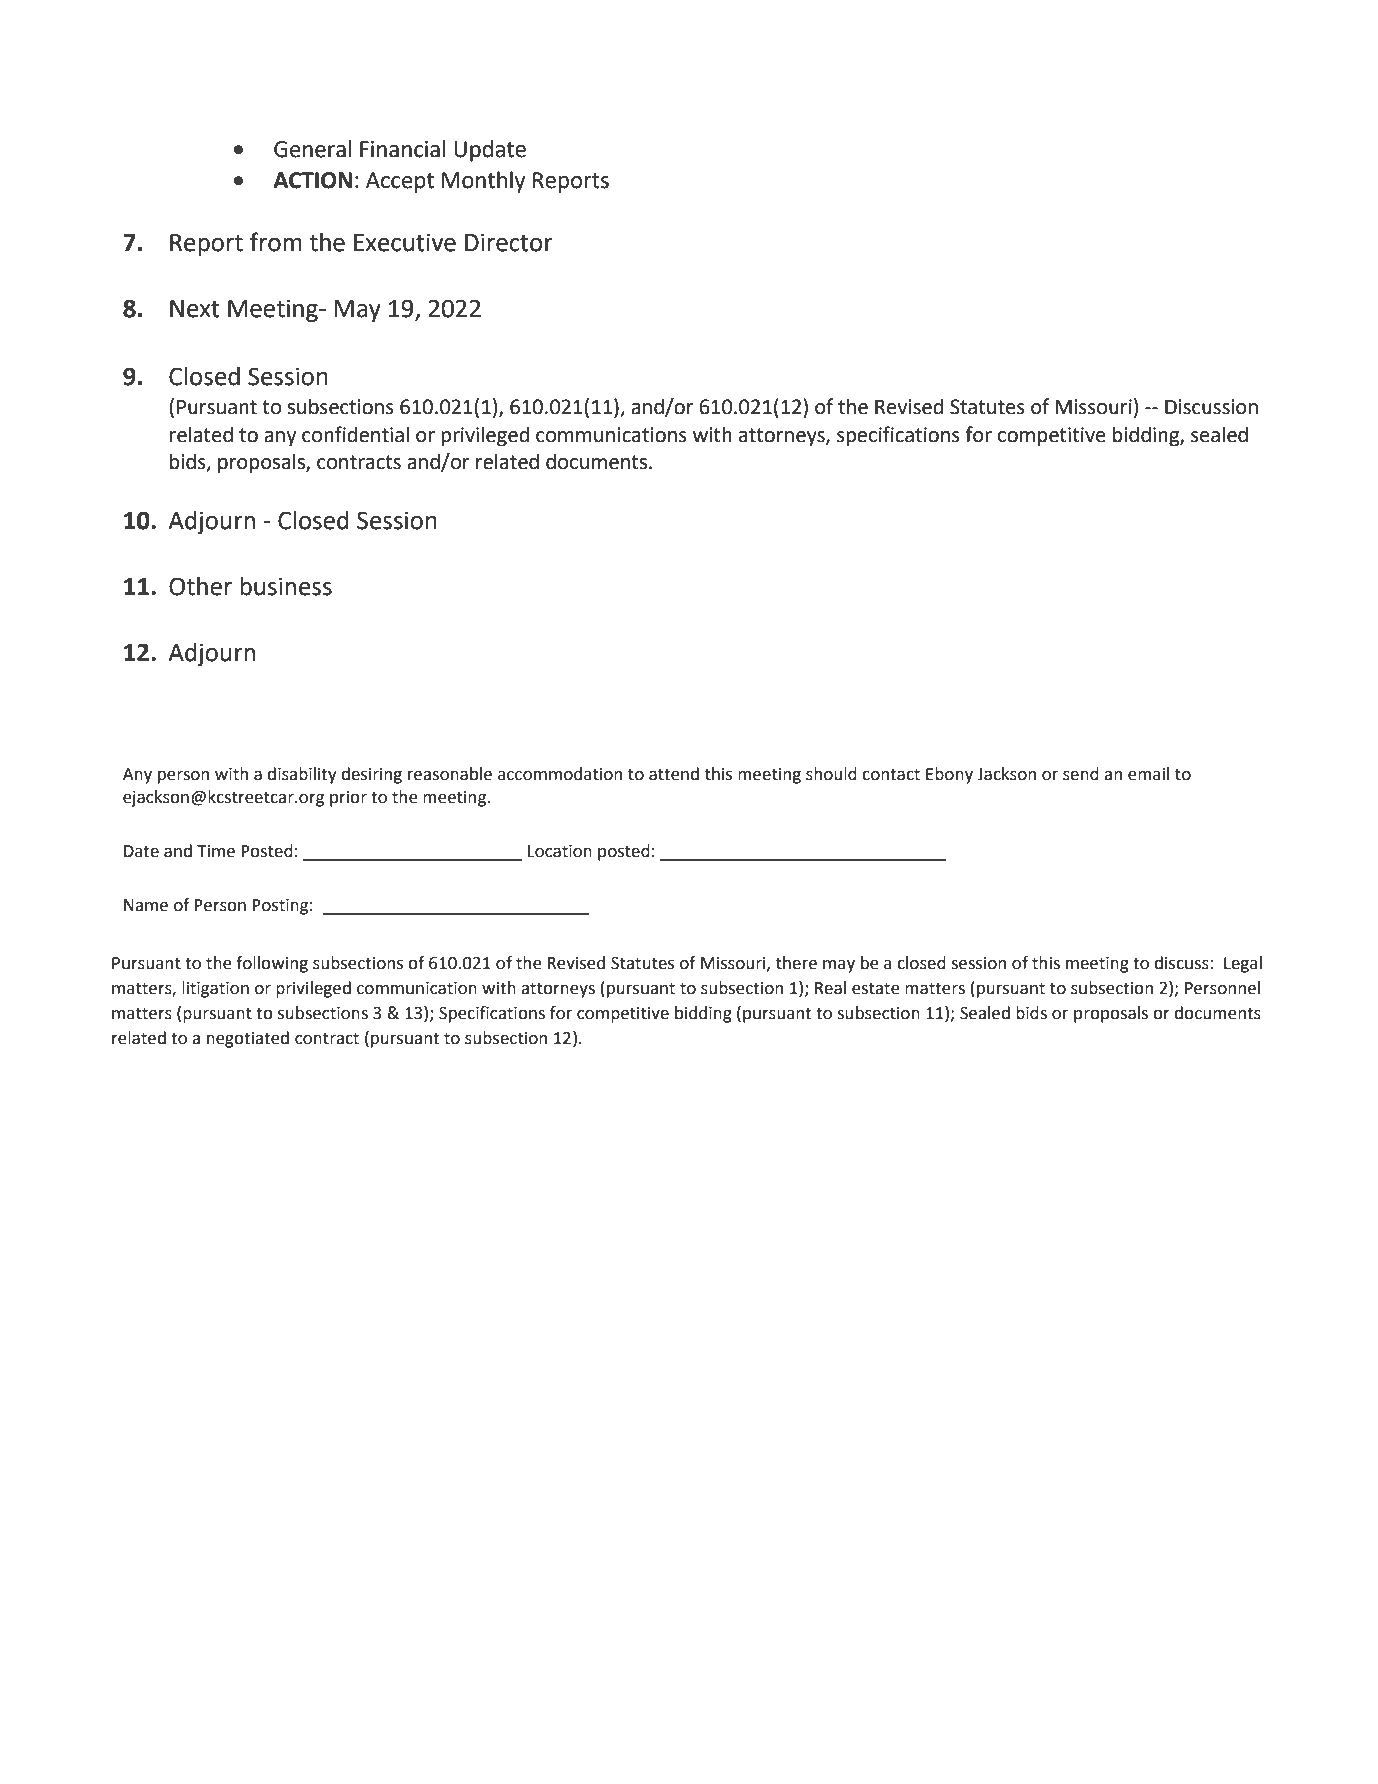 Image resolution: width=1378 pixels, height=1784 pixels. I want to click on Director, so click(509, 242).
